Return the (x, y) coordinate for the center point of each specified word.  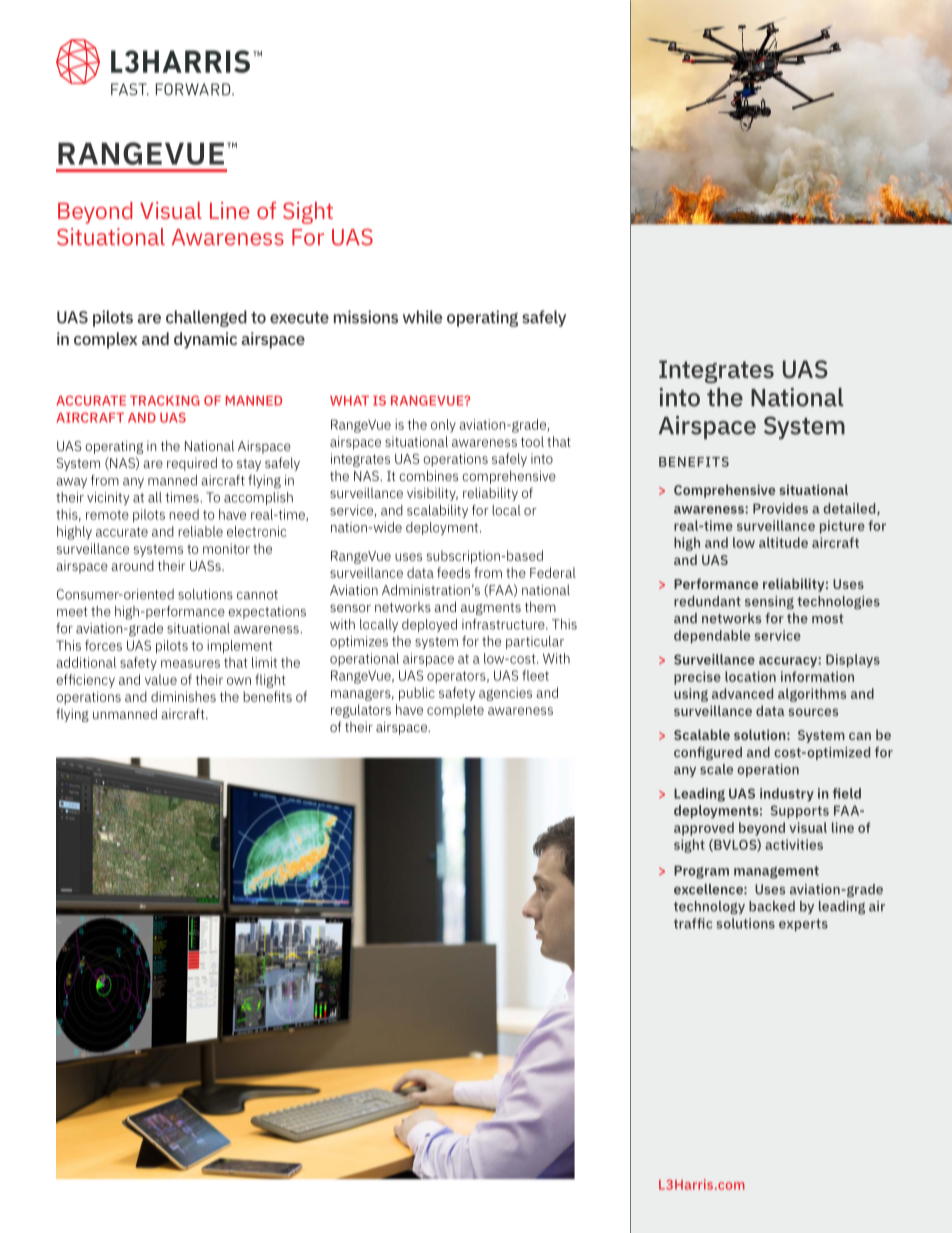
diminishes (183, 696)
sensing (769, 602)
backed (772, 906)
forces (103, 645)
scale (716, 769)
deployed (429, 625)
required (192, 464)
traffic (693, 923)
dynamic (205, 340)
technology (709, 907)
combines (428, 475)
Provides (780, 508)
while (423, 317)
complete (455, 711)
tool (532, 441)
